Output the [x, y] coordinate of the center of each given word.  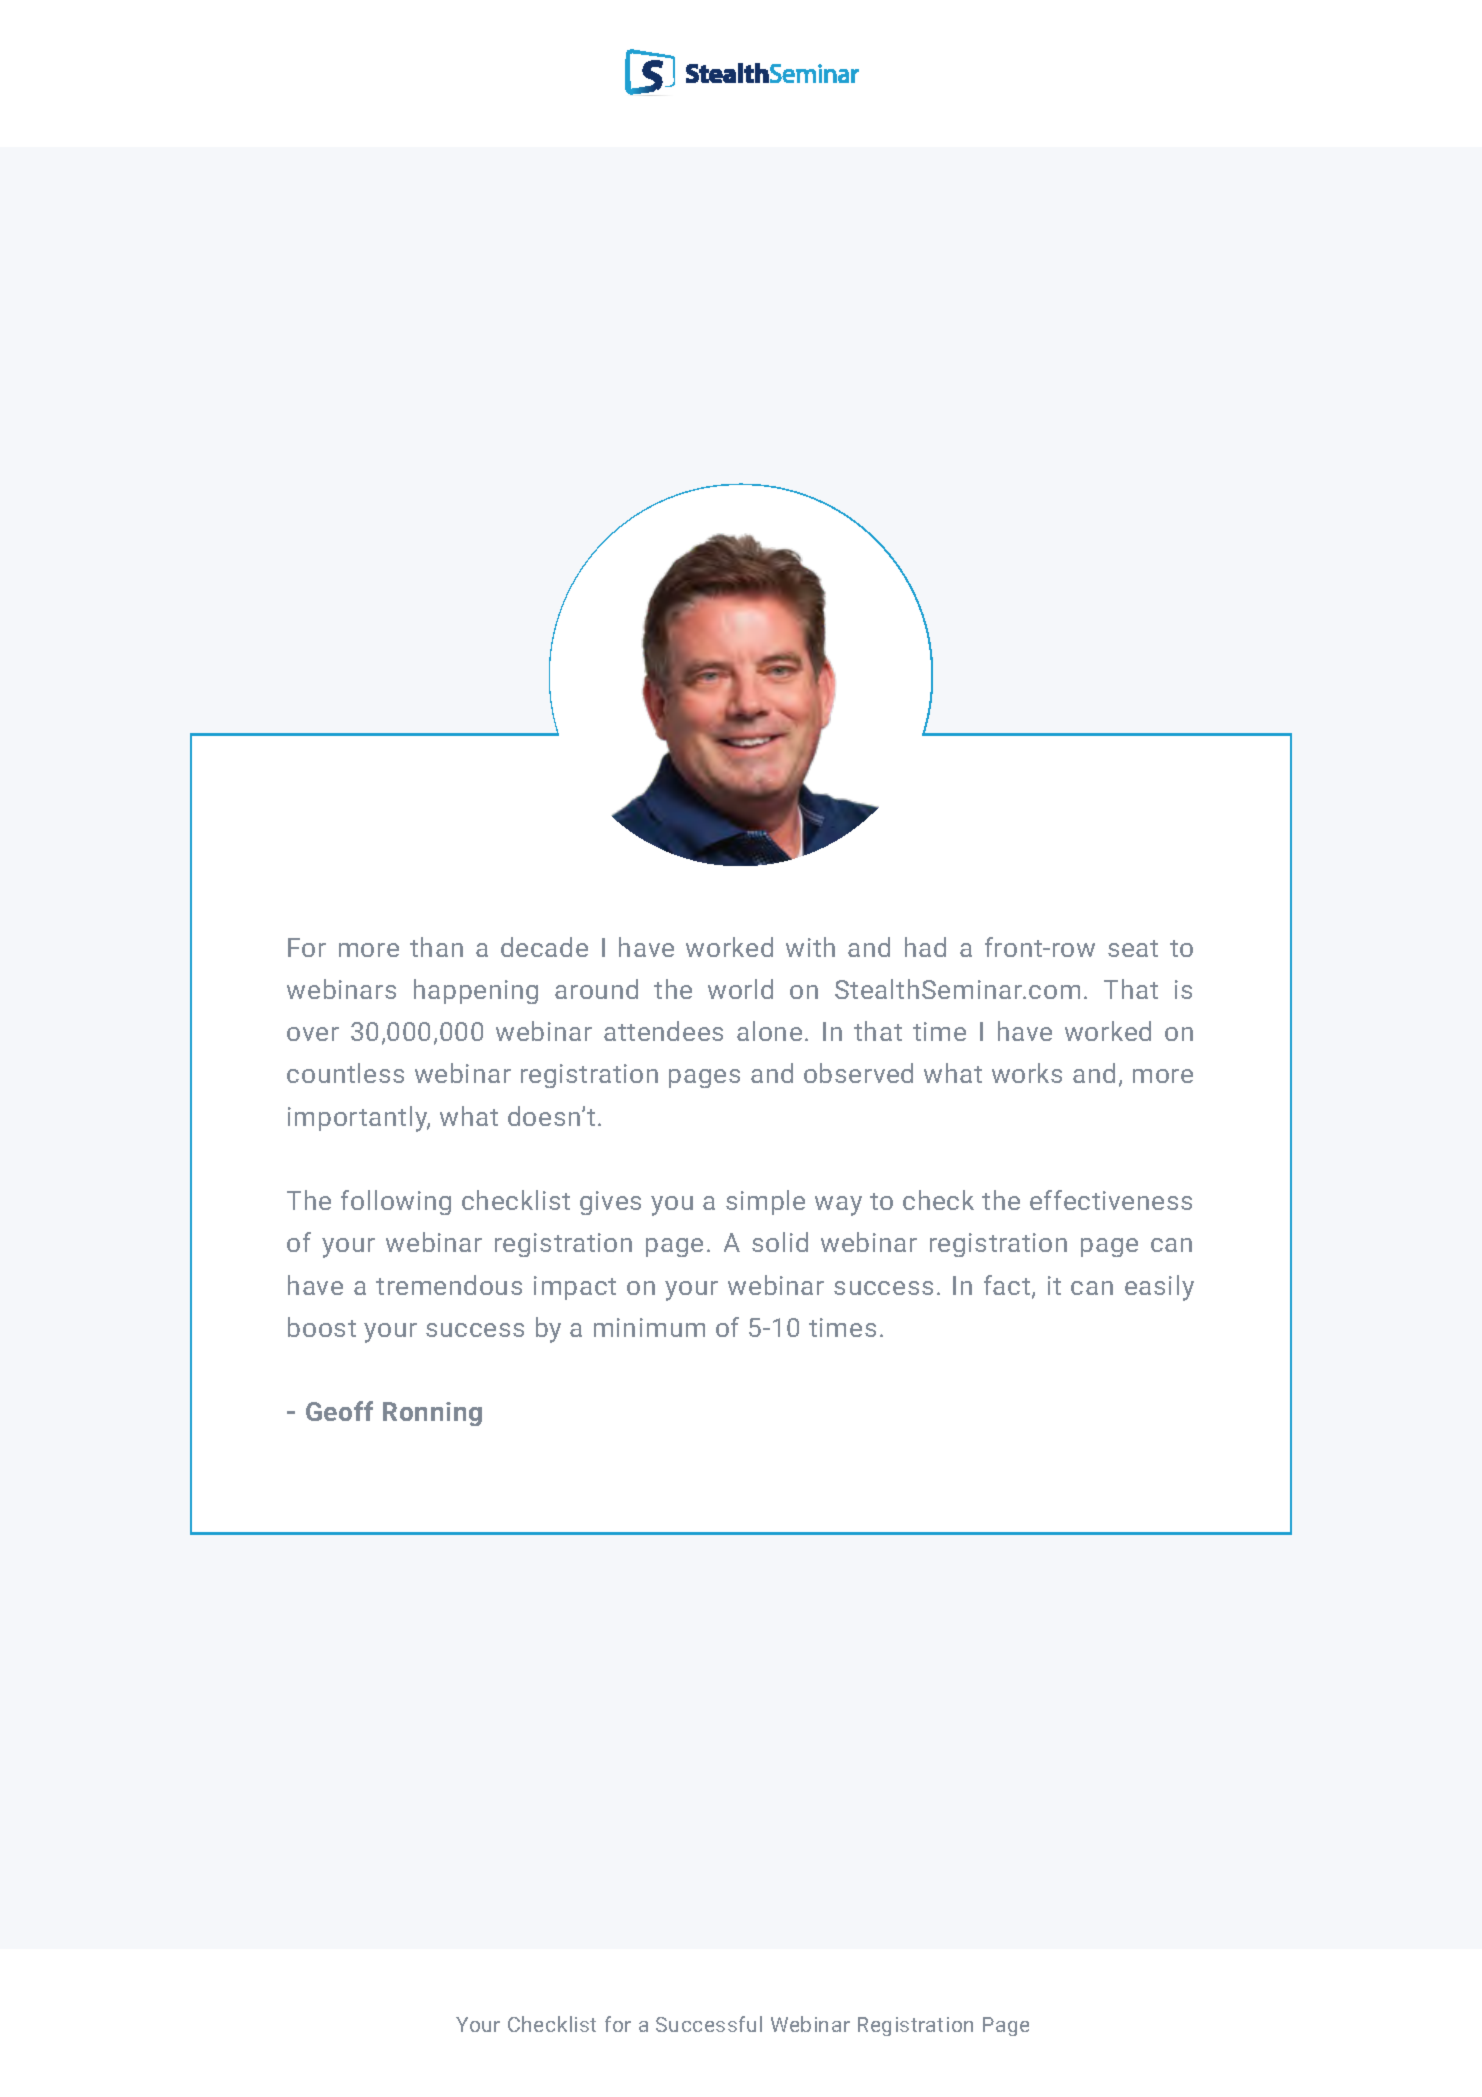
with [810, 947]
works [1027, 1073]
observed [858, 1073]
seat [1133, 948]
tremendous [449, 1285]
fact [1008, 1286]
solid [780, 1242]
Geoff [339, 1411]
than [436, 947]
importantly [359, 1119]
